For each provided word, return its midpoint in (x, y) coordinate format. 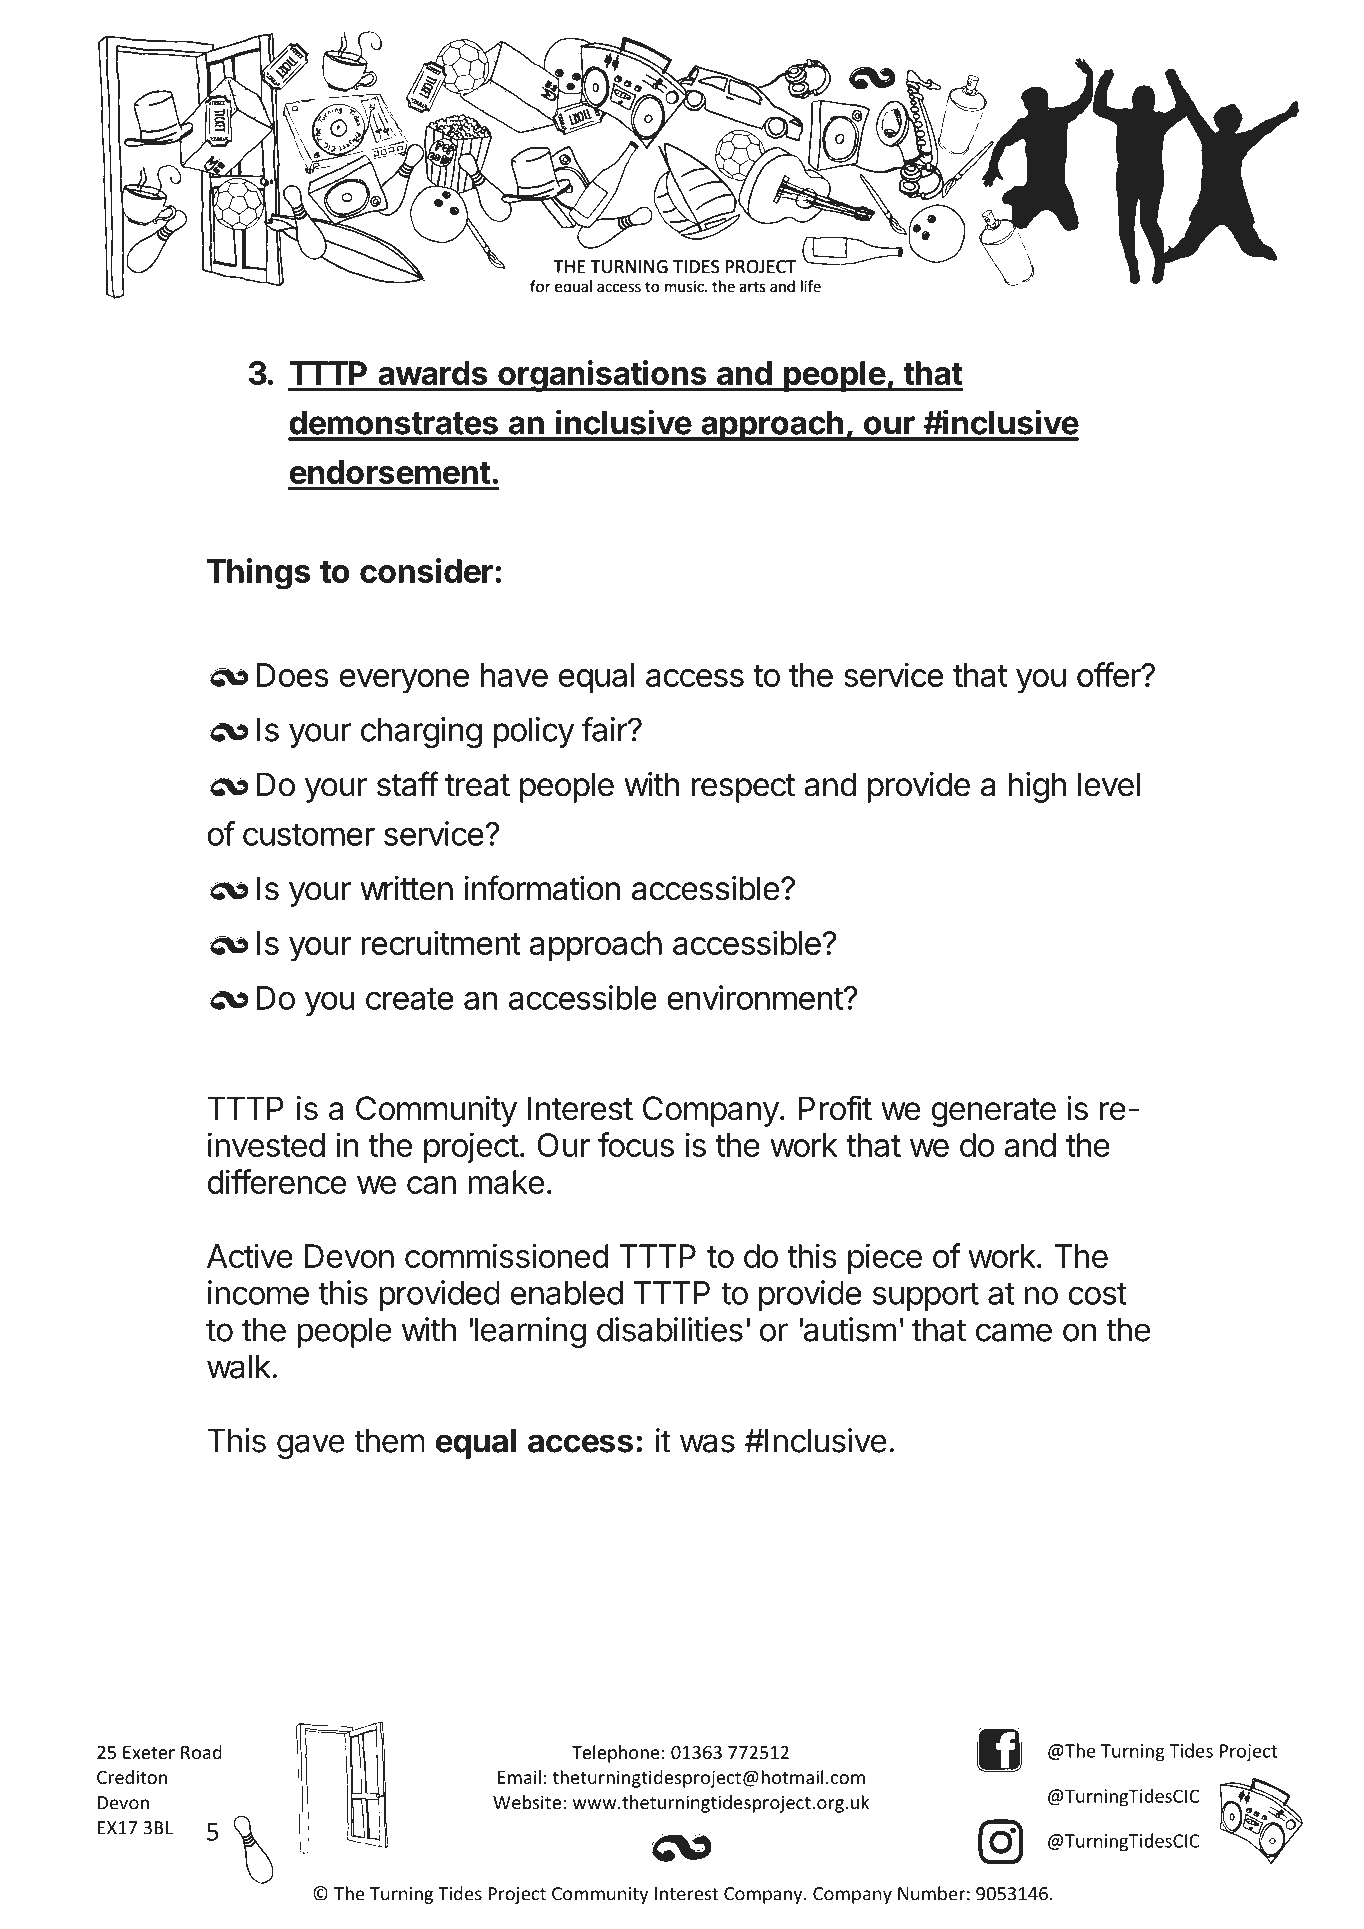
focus (636, 1144)
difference (276, 1181)
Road (201, 1752)
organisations (602, 376)
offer (1109, 674)
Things (258, 573)
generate (993, 1112)
